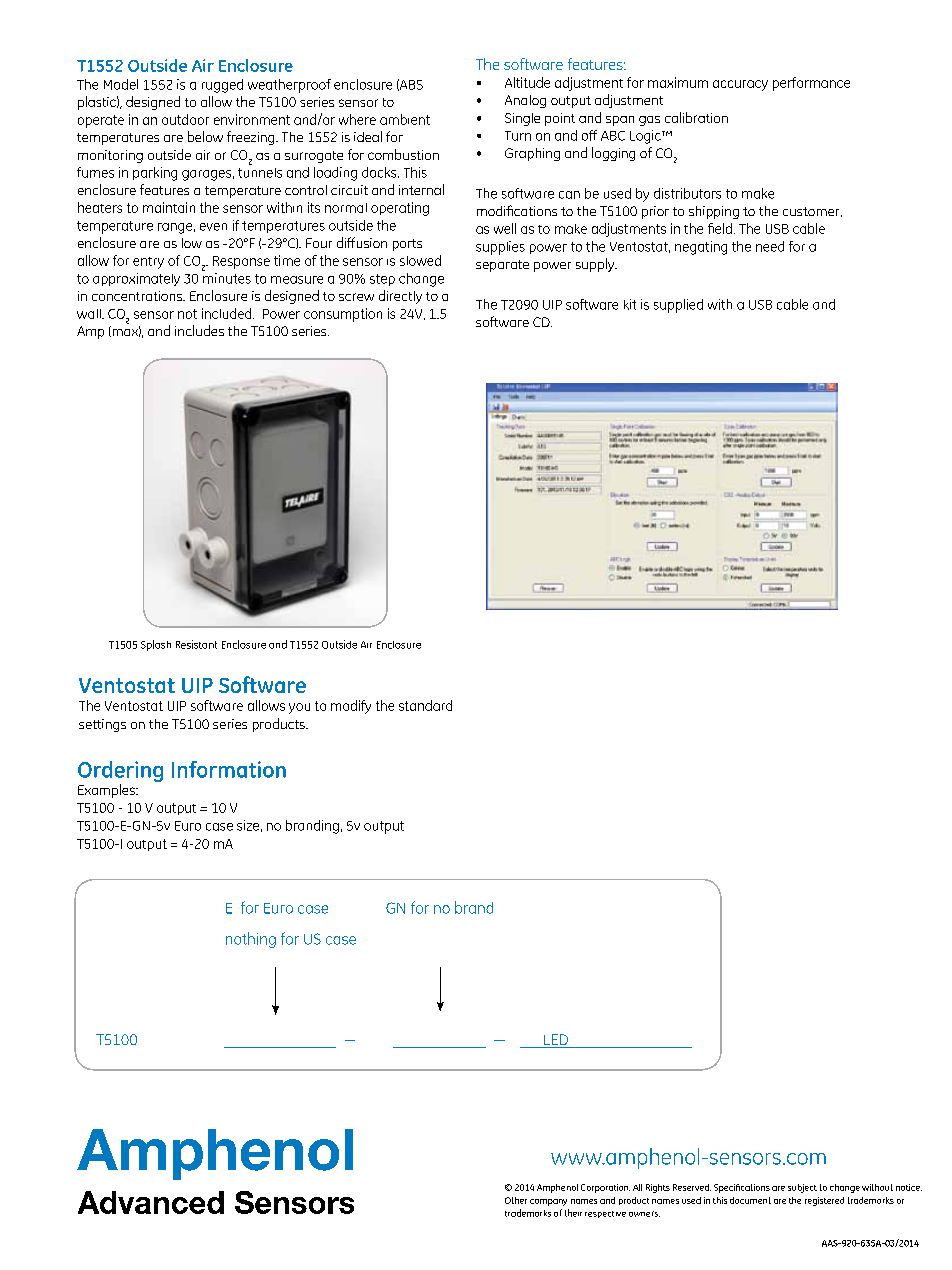 This image has width=952, height=1270. Describe the element at coordinates (802, 1188) in the image. I see `subject` at that location.
